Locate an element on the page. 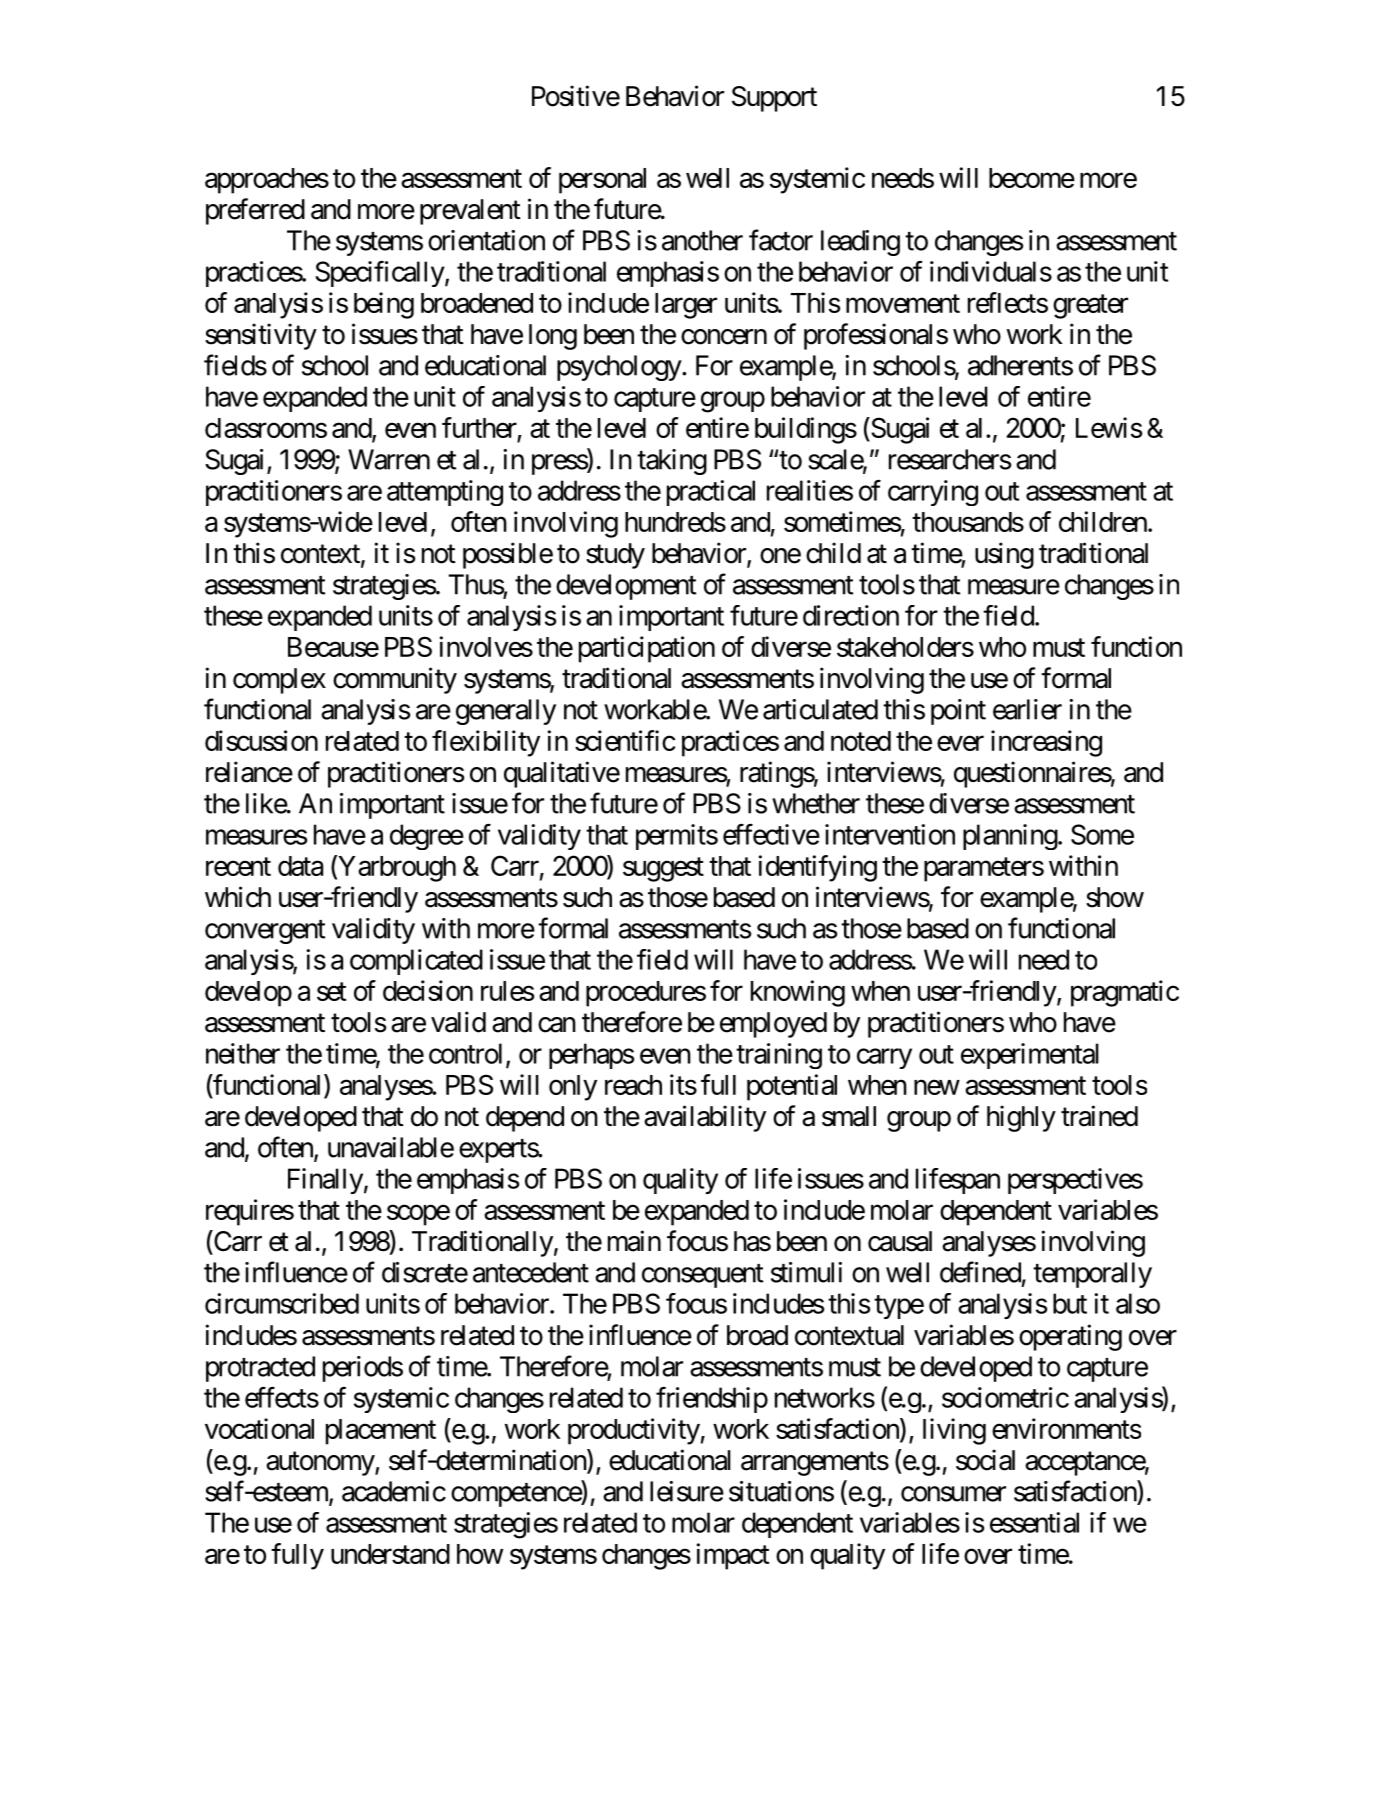  practical is located at coordinates (711, 493).
